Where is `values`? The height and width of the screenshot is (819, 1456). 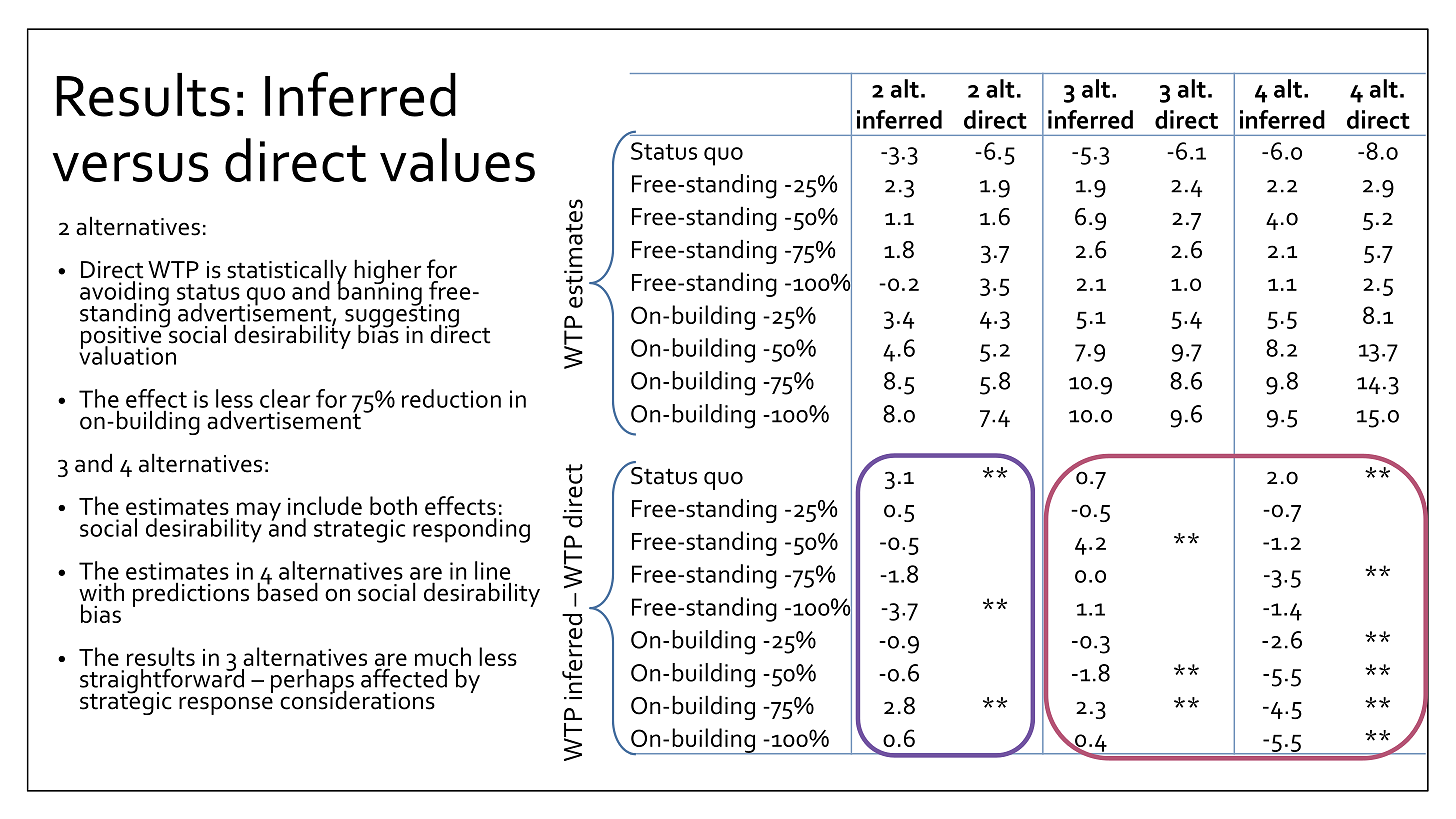 values is located at coordinates (457, 160).
